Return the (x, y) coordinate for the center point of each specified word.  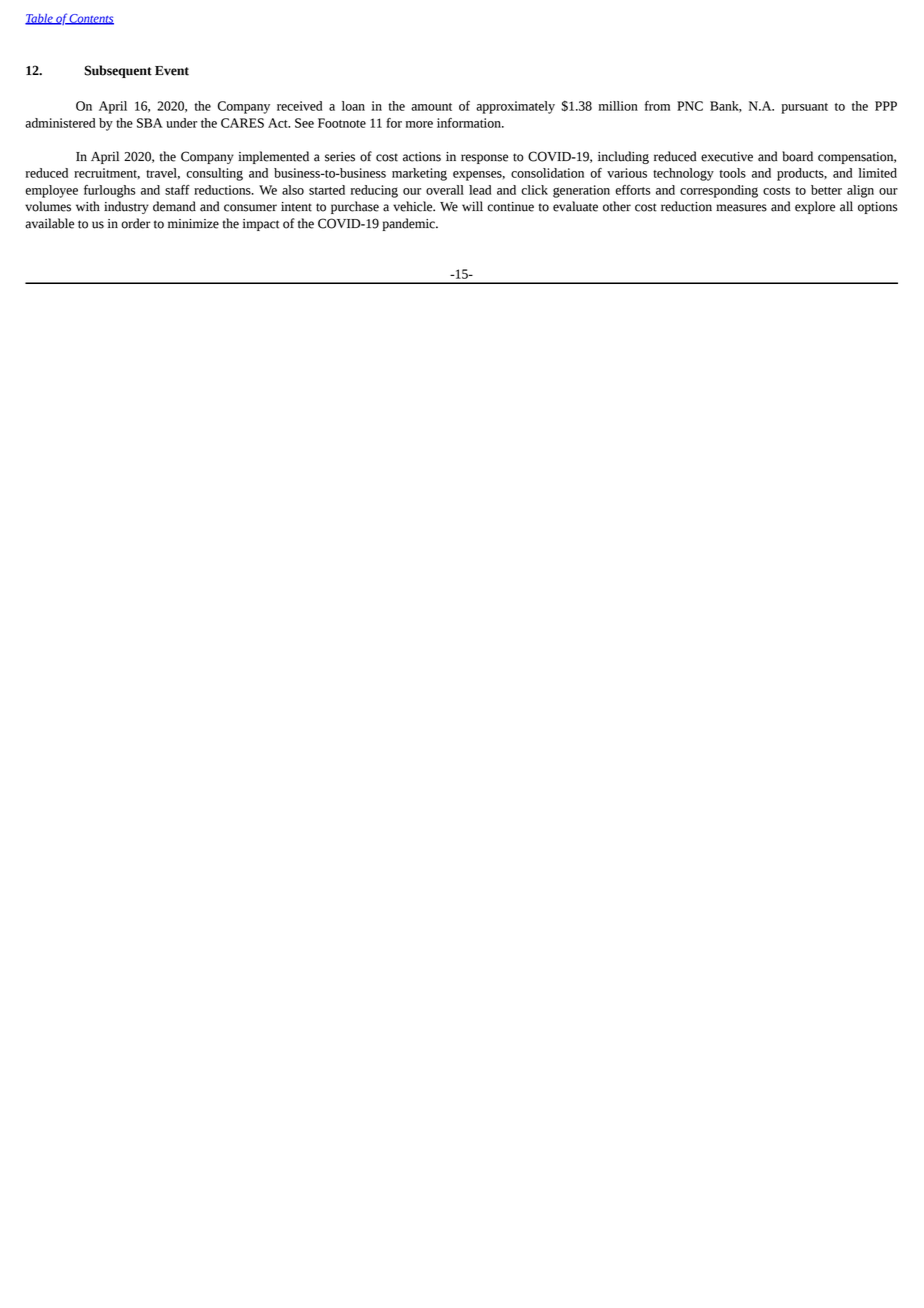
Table (40, 19)
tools (732, 173)
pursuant (804, 108)
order (136, 223)
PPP (886, 106)
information (470, 123)
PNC (690, 106)
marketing (419, 174)
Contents (91, 19)
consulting (214, 174)
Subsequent (118, 71)
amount (431, 107)
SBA (150, 123)
